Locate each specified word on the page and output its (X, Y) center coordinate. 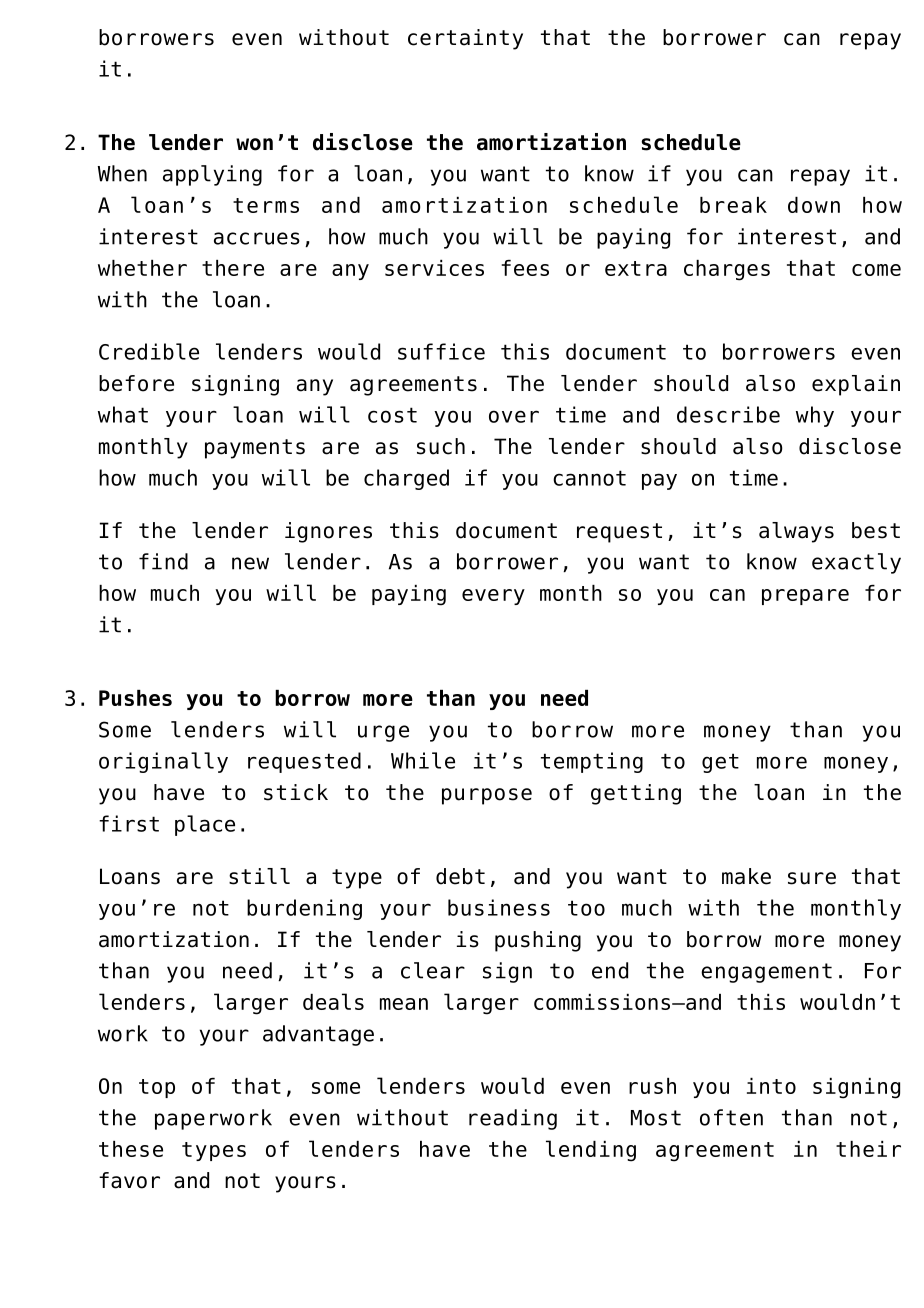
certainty (465, 39)
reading (513, 1119)
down (814, 205)
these (131, 1149)
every (493, 597)
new (250, 563)
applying (212, 175)
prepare (805, 597)
